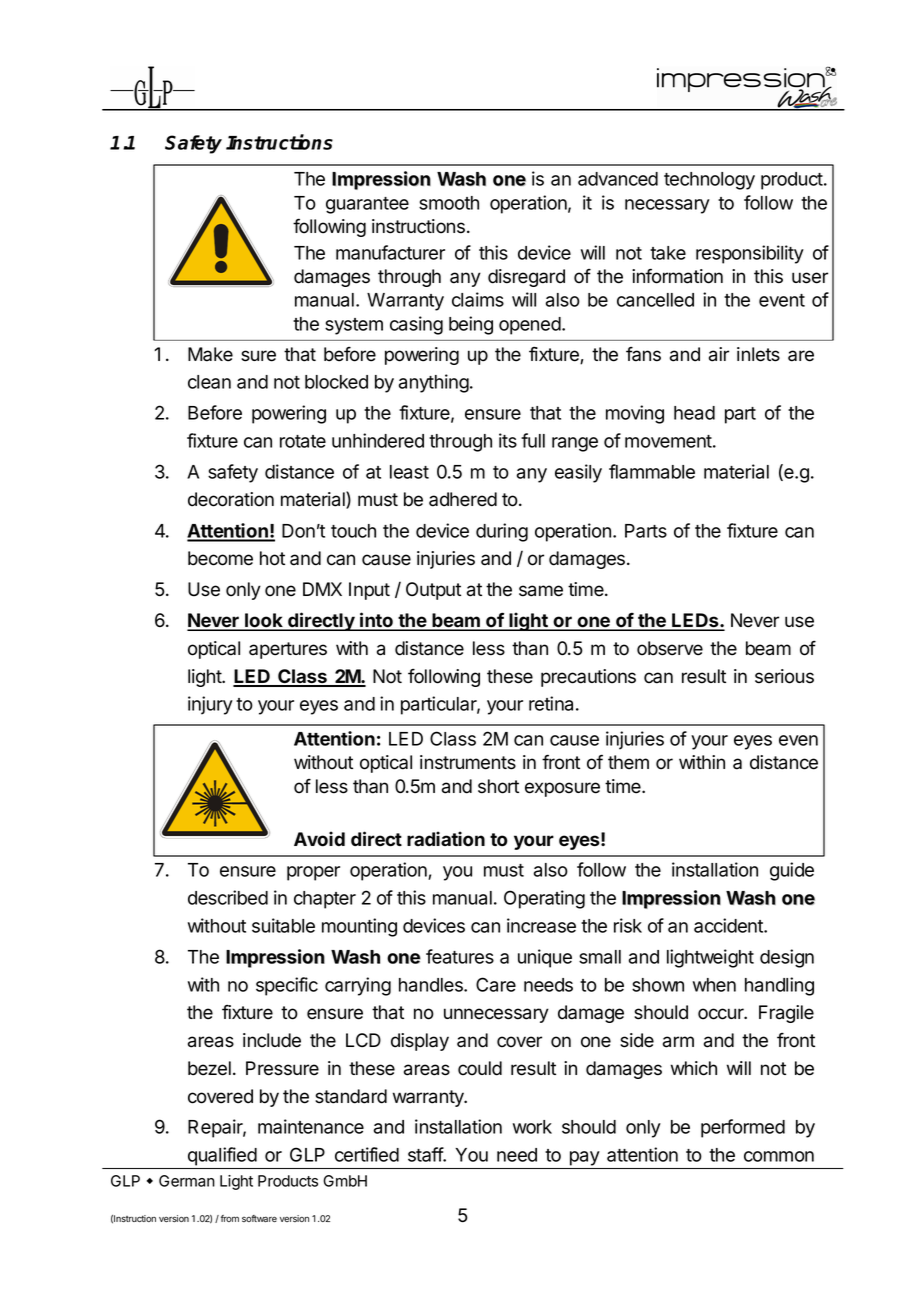  What do you see at coordinates (498, 786) in the document?
I see `short` at bounding box center [498, 786].
